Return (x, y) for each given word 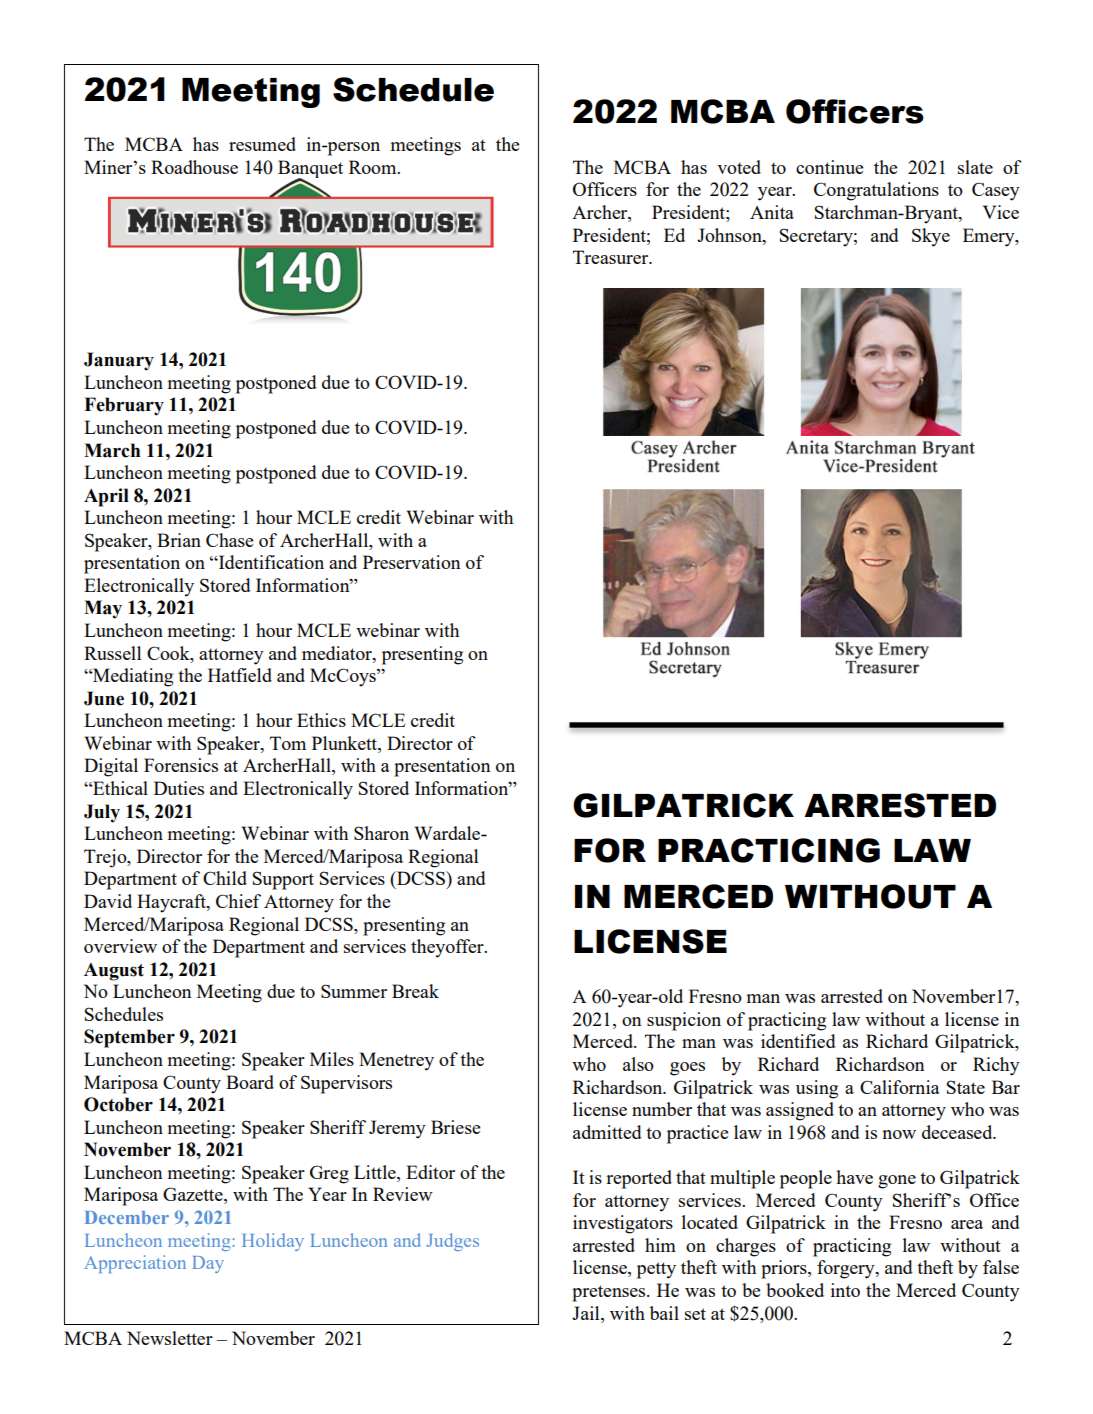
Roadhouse (194, 167)
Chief (238, 901)
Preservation (412, 562)
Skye (931, 237)
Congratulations (876, 191)
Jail (587, 1313)
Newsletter (170, 1338)
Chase (229, 540)
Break (415, 991)
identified (798, 1041)
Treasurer (612, 257)
